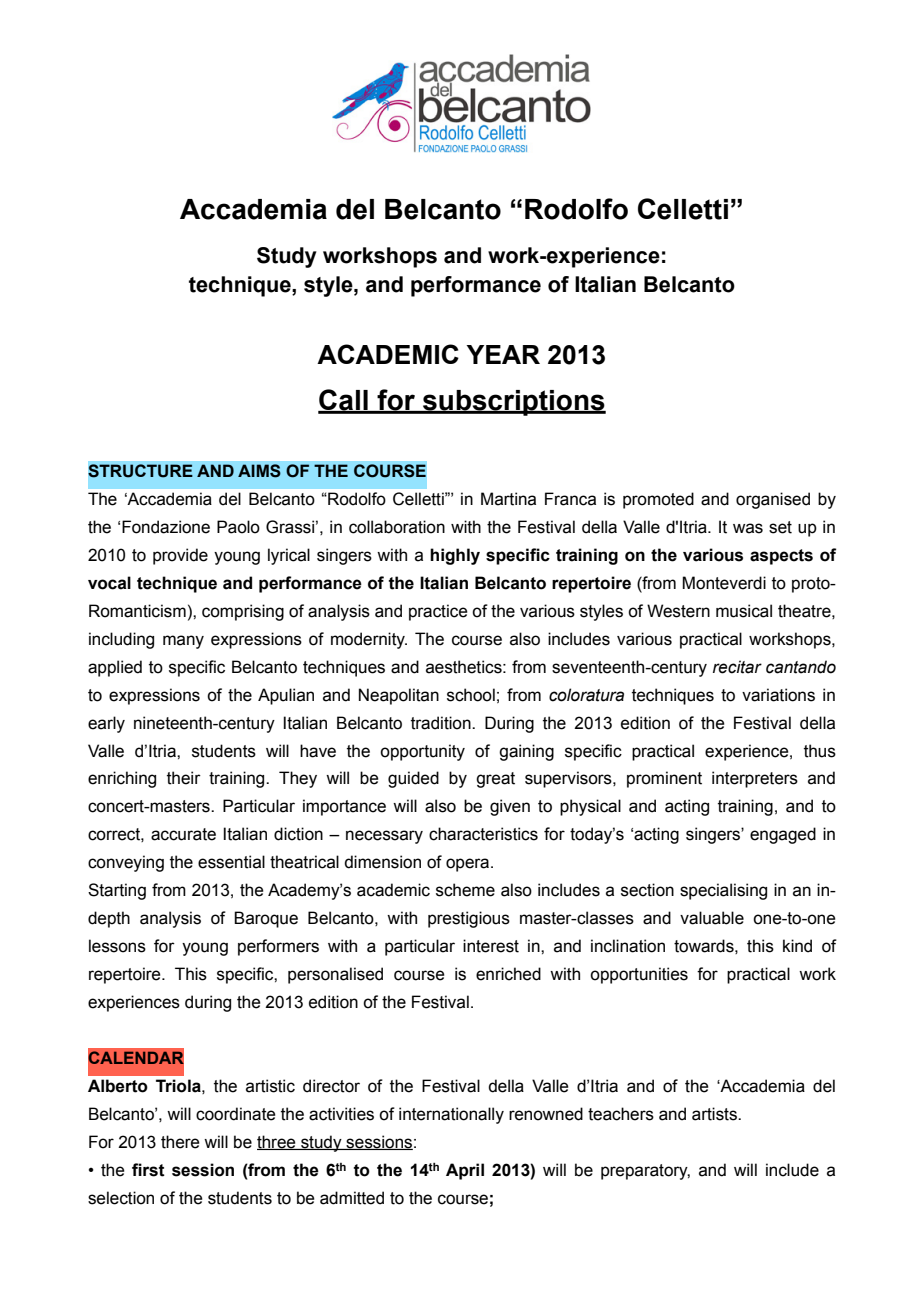 The image size is (924, 1308). What do you see at coordinates (184, 778) in the page?
I see `their` at bounding box center [184, 778].
